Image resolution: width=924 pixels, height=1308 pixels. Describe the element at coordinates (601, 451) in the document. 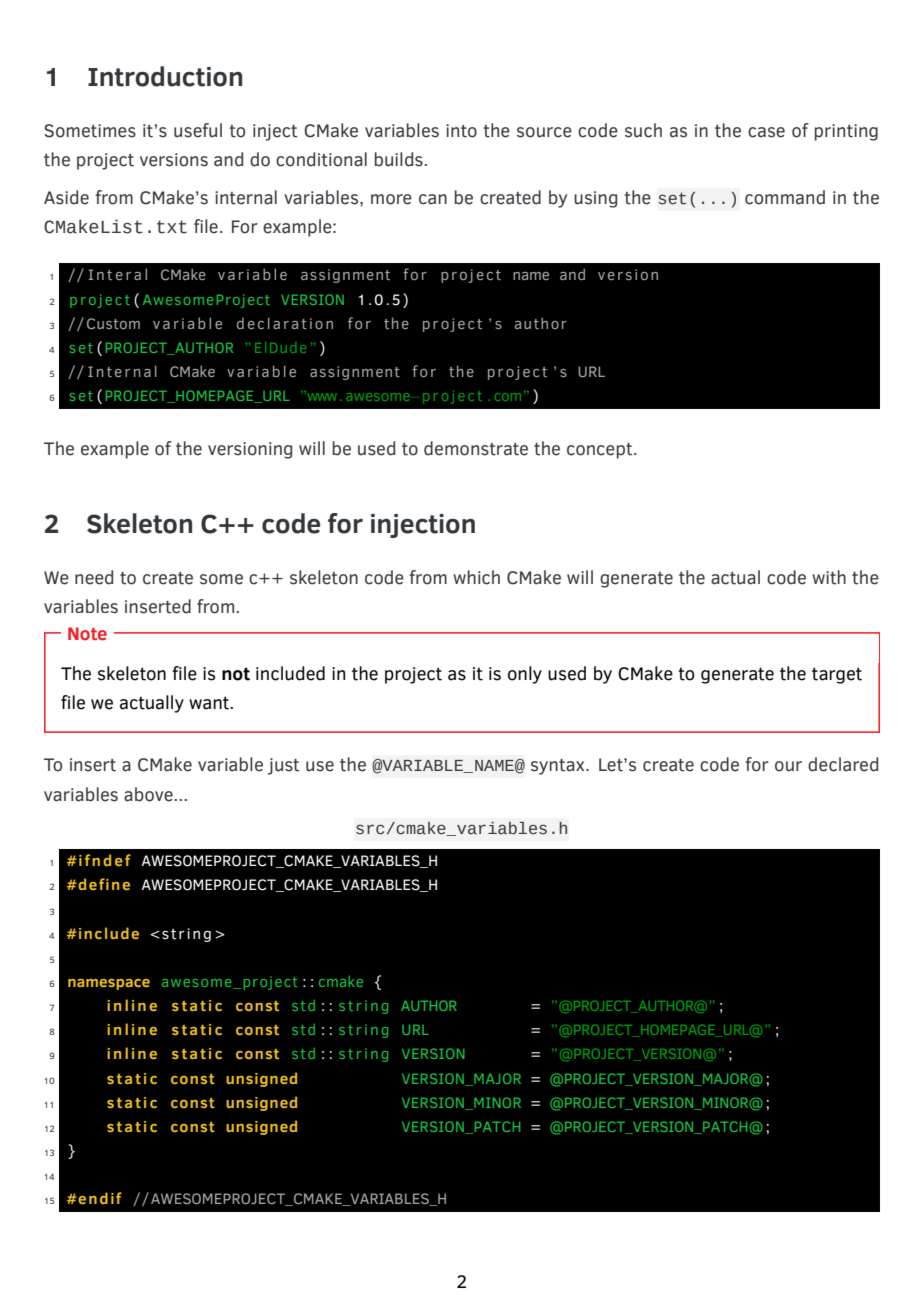

I see `concept` at that location.
